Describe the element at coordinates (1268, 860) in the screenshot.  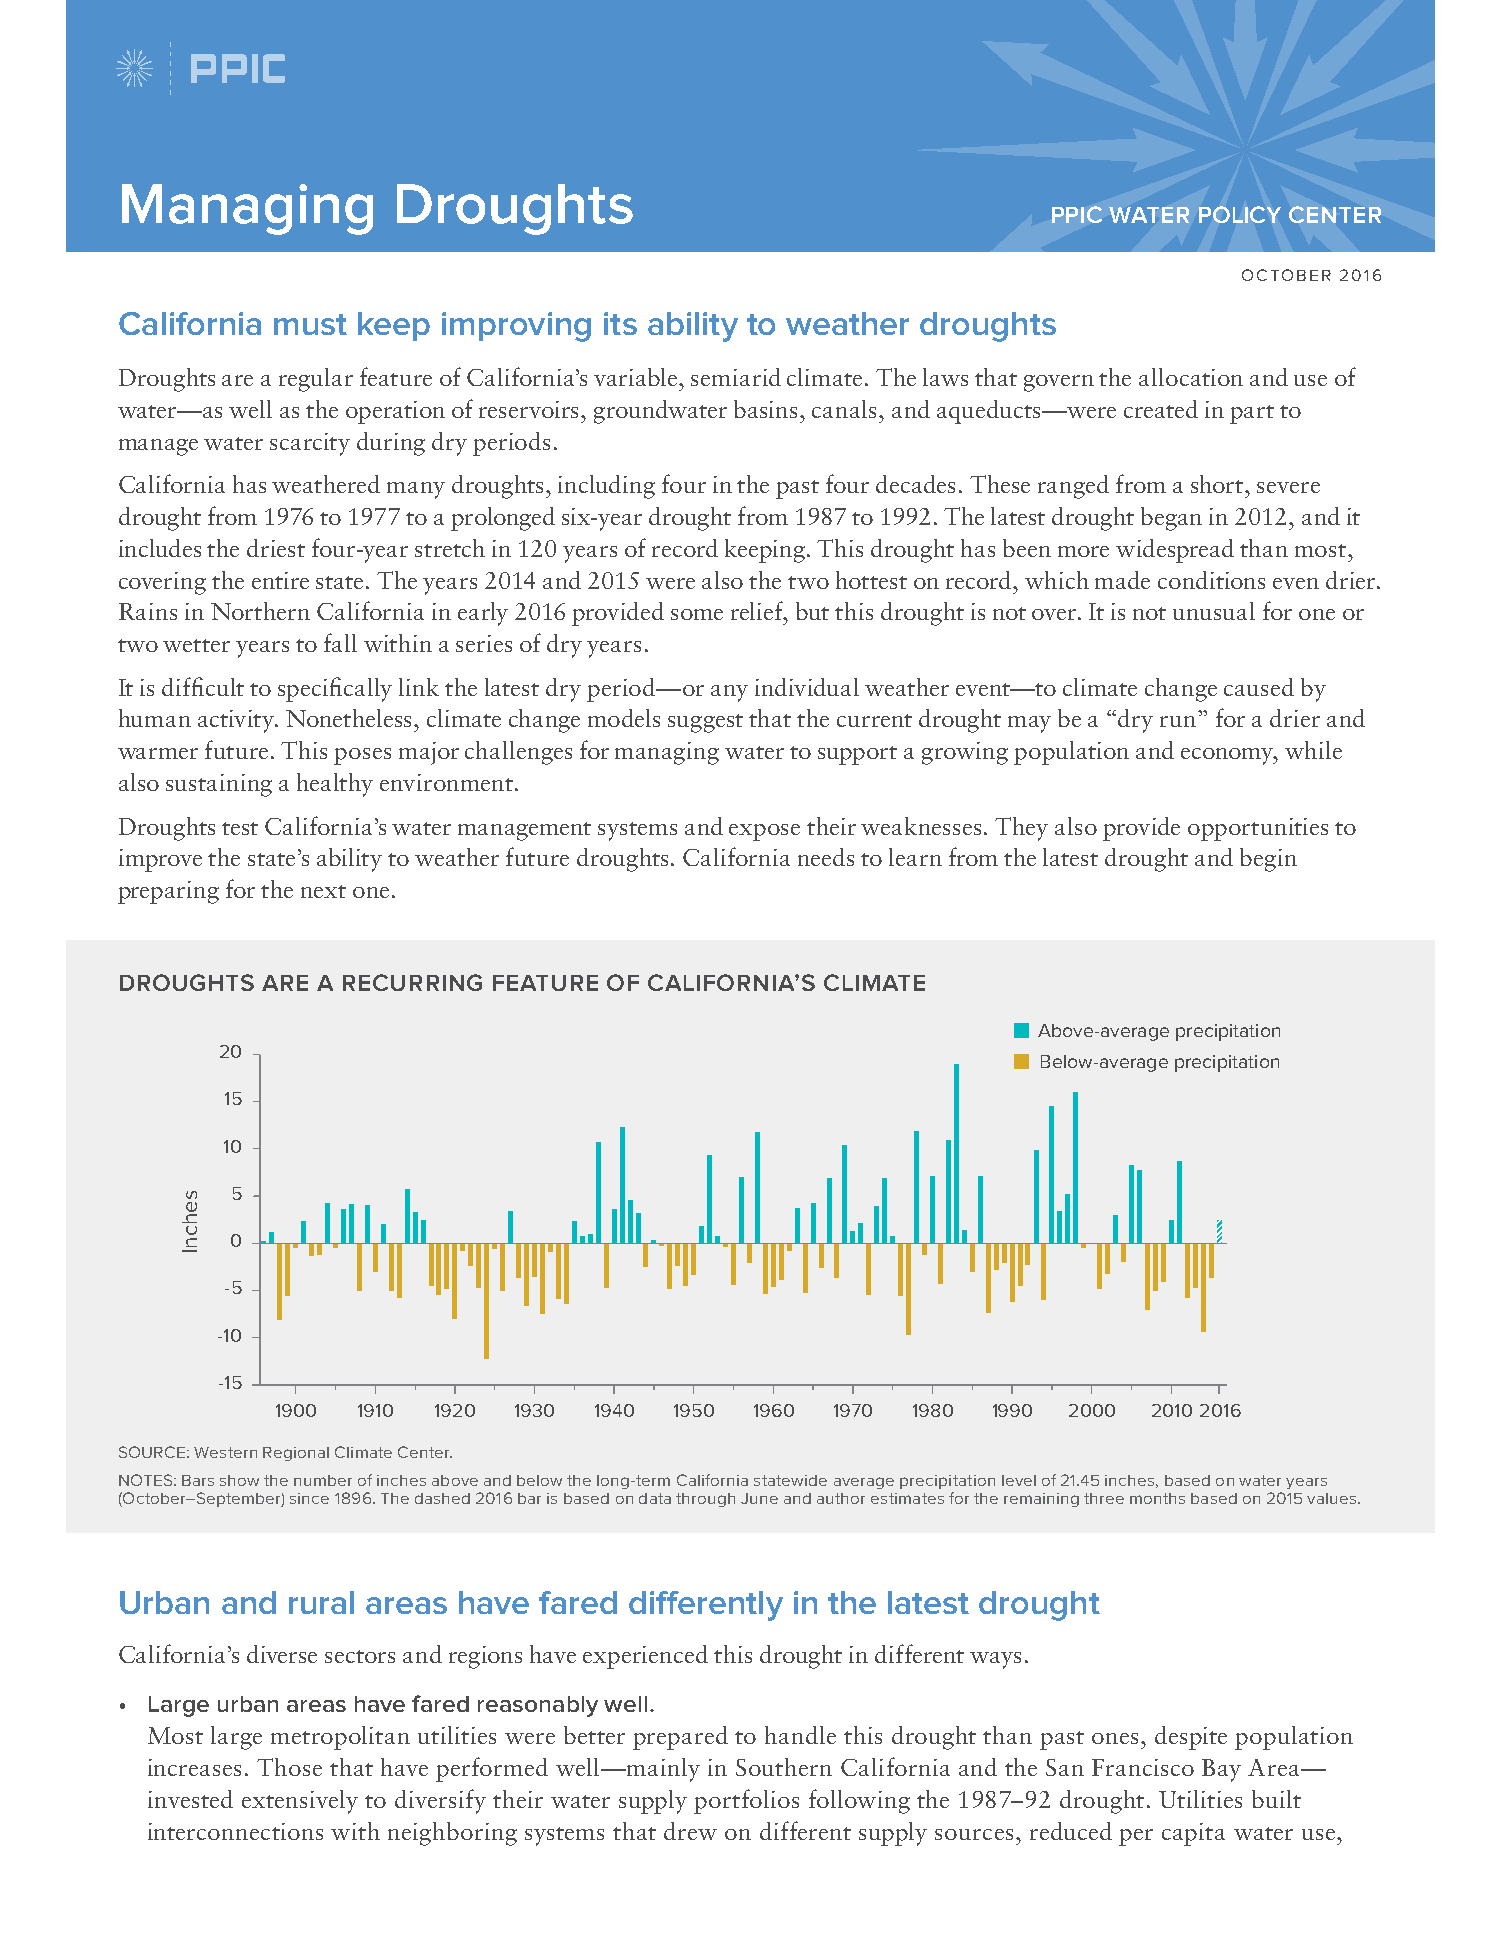
I see `begin` at that location.
